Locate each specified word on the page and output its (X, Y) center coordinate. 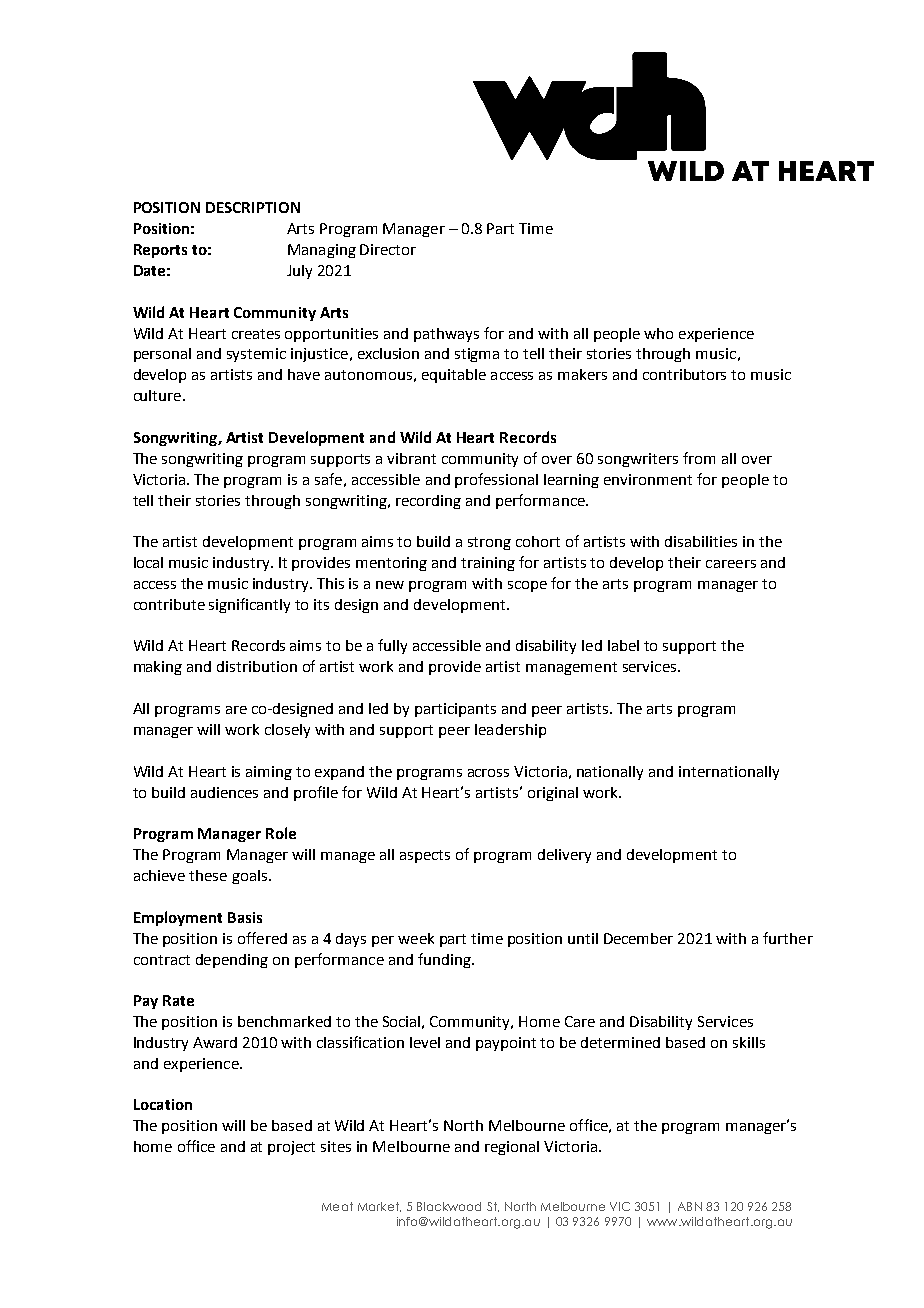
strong (489, 543)
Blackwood (449, 1206)
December (638, 938)
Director (388, 249)
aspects (425, 856)
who (658, 333)
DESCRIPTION (253, 207)
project (291, 1148)
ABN (690, 1206)
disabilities (701, 541)
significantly (249, 605)
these (208, 875)
